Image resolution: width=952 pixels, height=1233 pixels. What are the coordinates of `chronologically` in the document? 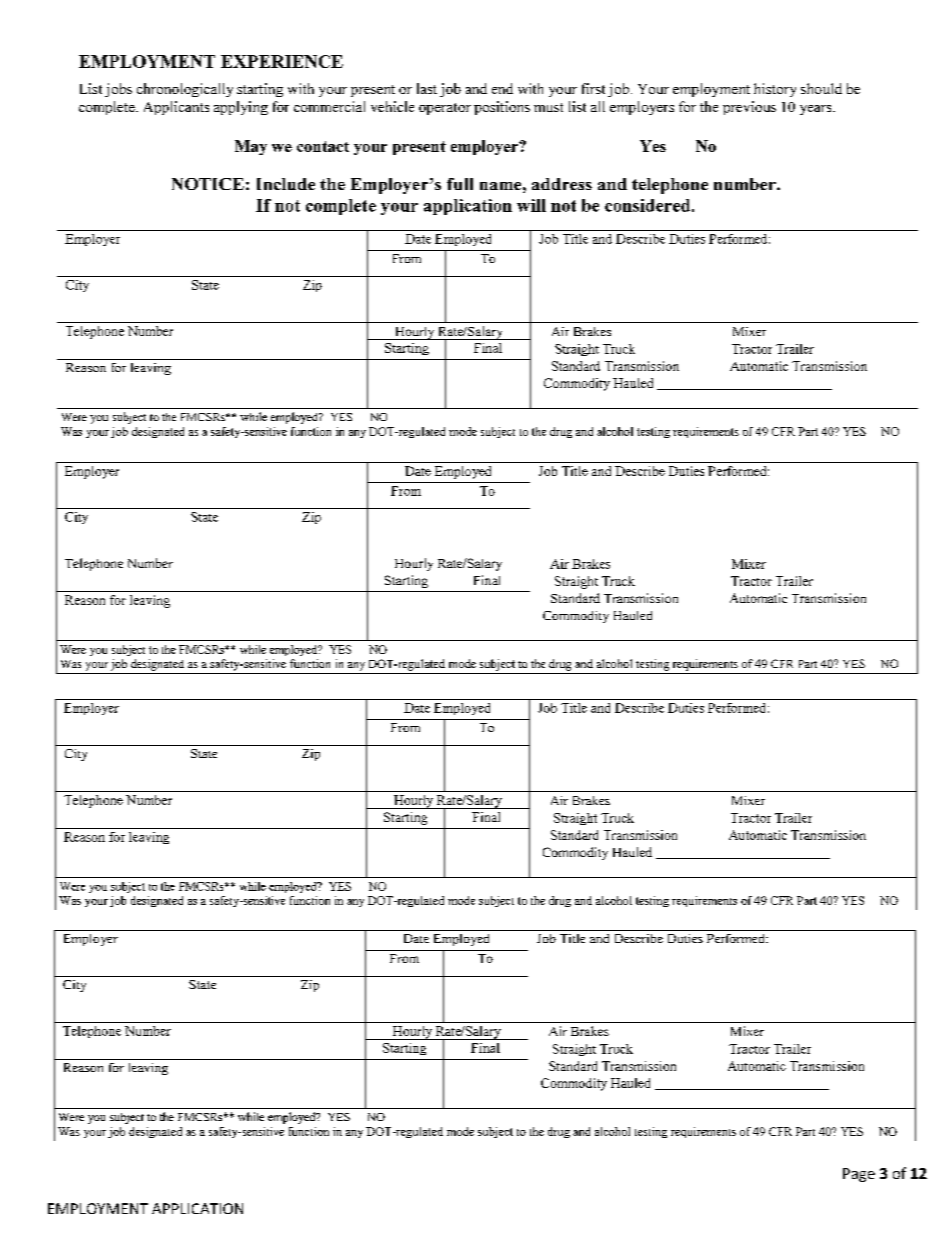 It's located at (185, 90).
